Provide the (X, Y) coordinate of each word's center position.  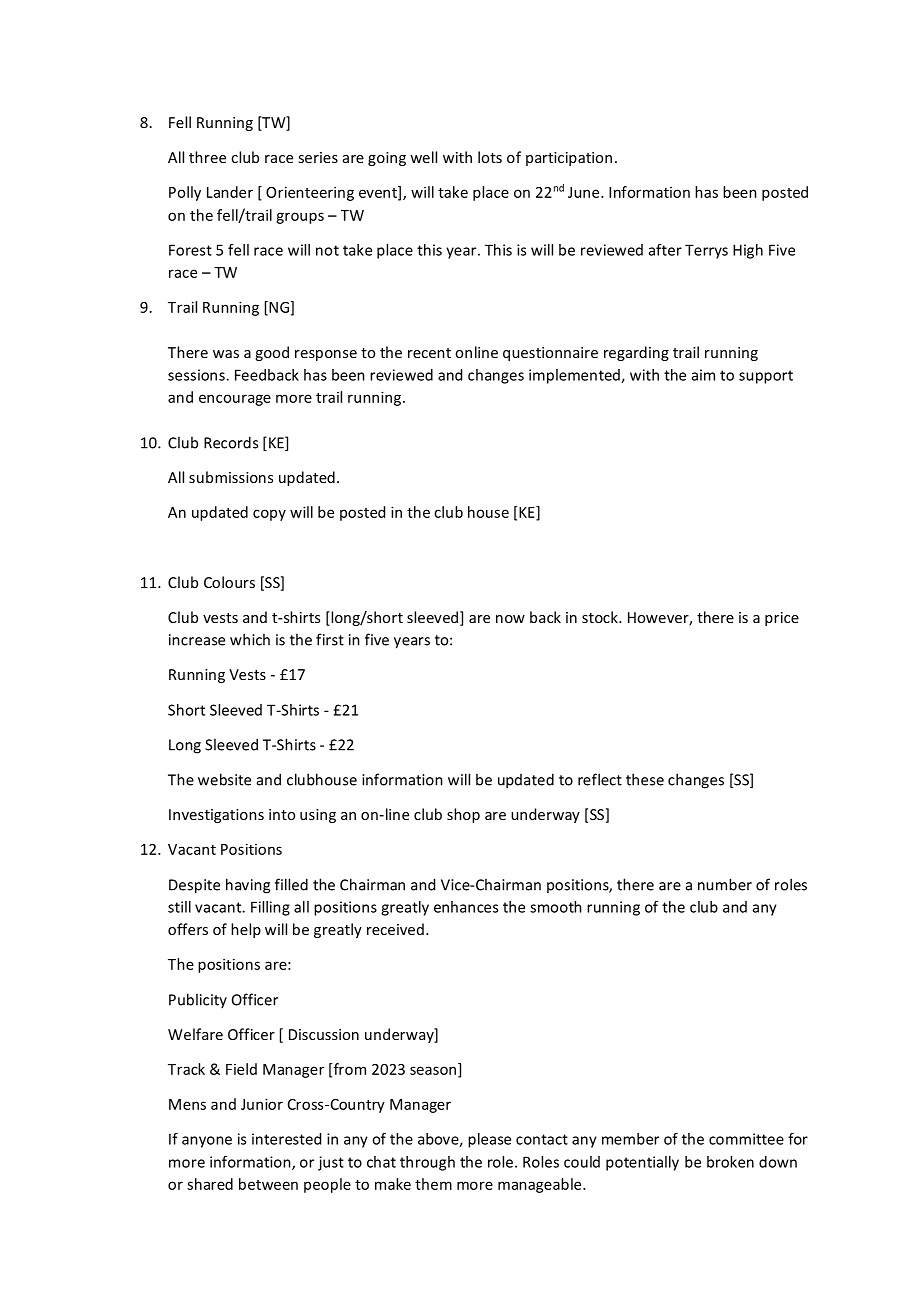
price (782, 619)
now (510, 619)
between (268, 1184)
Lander (230, 192)
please (489, 1140)
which (250, 639)
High (748, 251)
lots (490, 157)
